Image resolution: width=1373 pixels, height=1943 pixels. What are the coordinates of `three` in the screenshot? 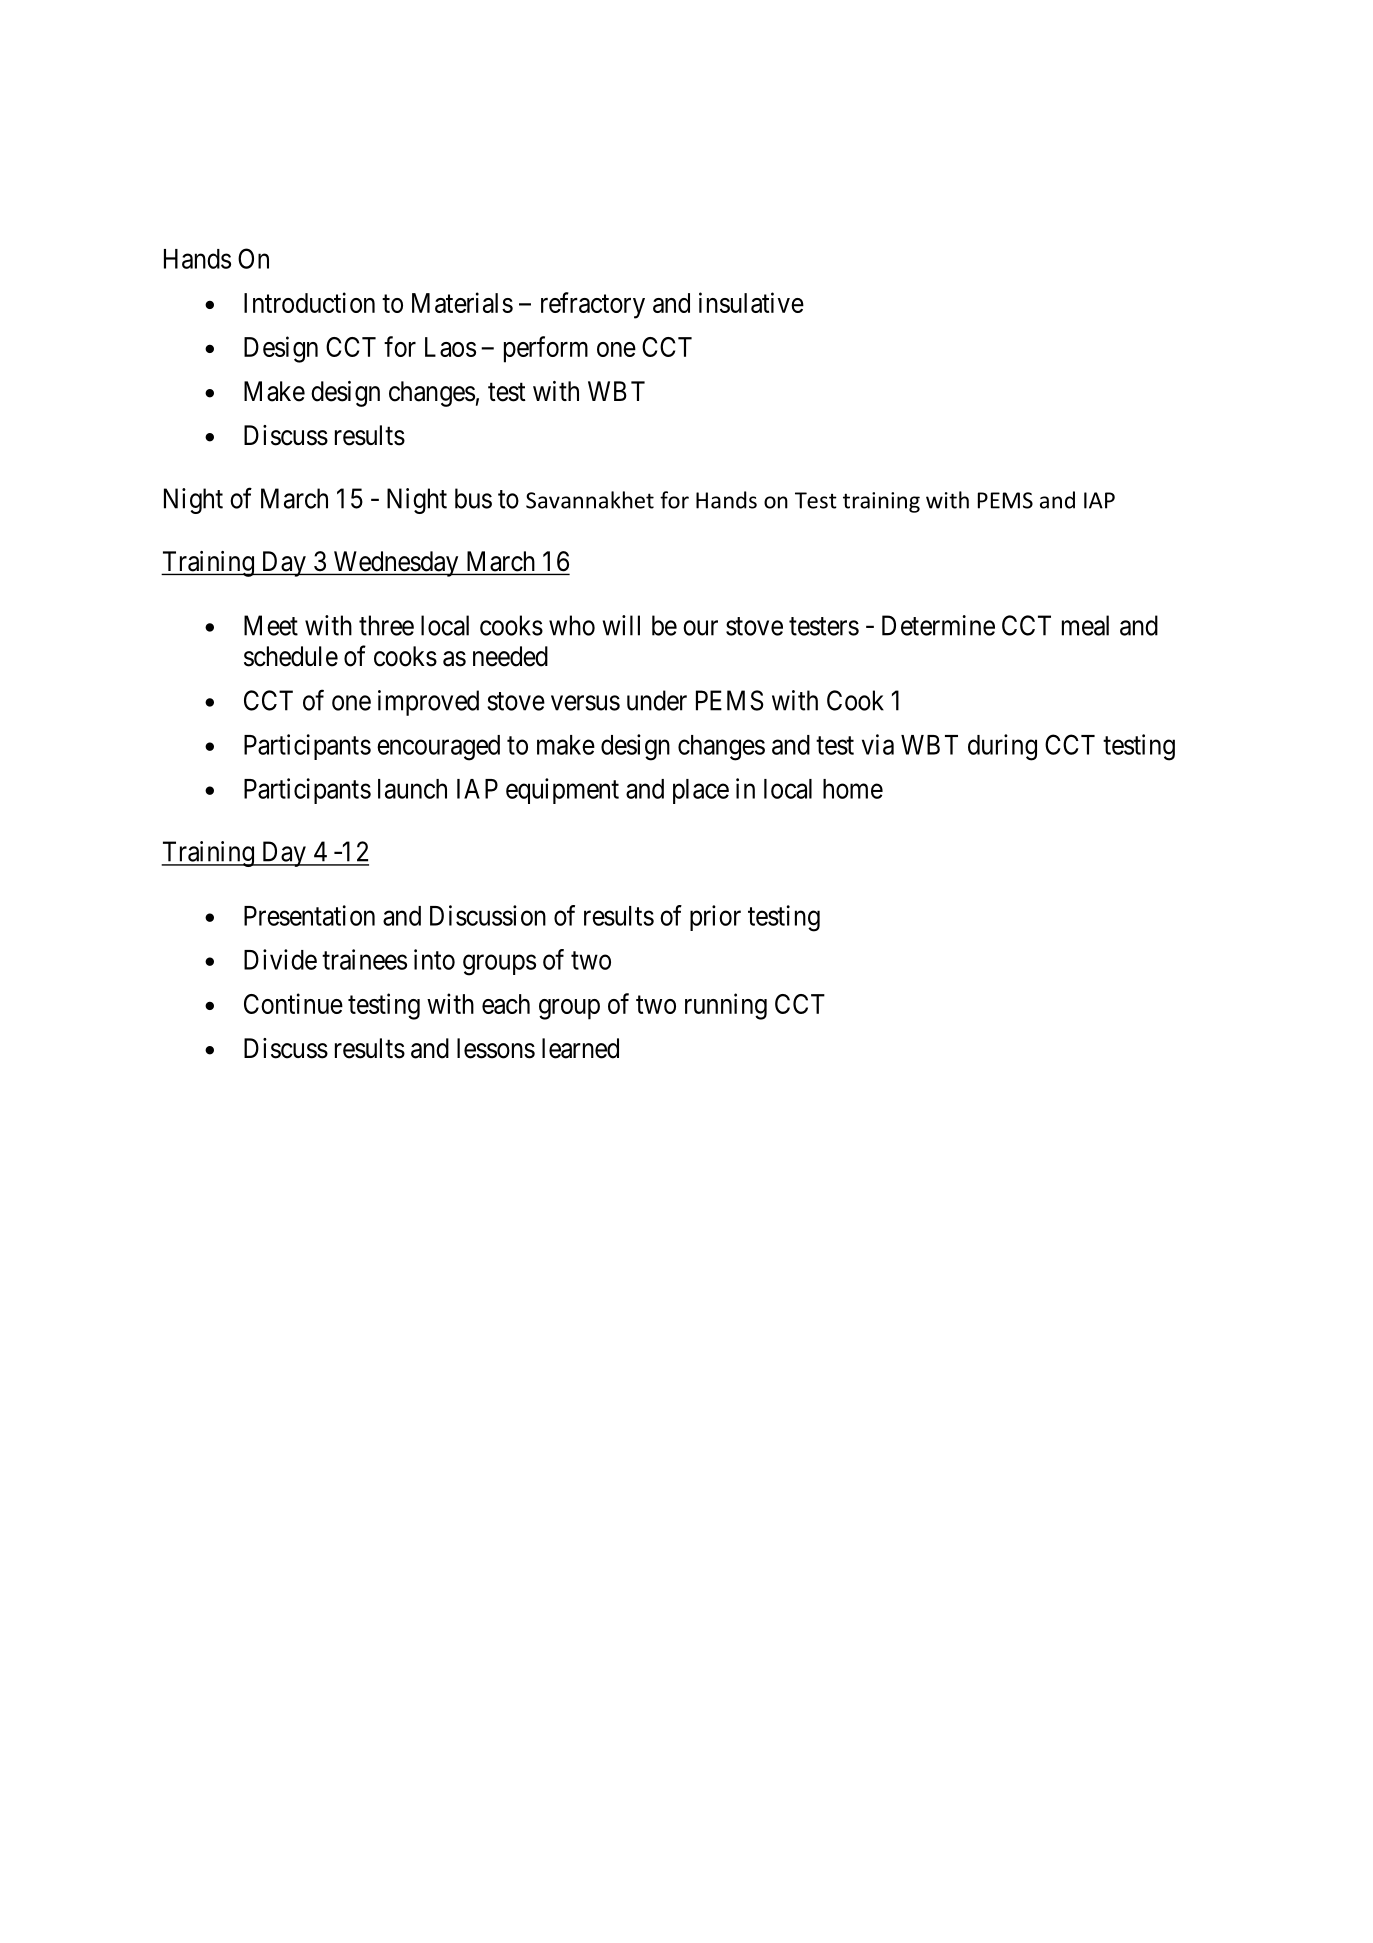 It's located at (386, 625).
